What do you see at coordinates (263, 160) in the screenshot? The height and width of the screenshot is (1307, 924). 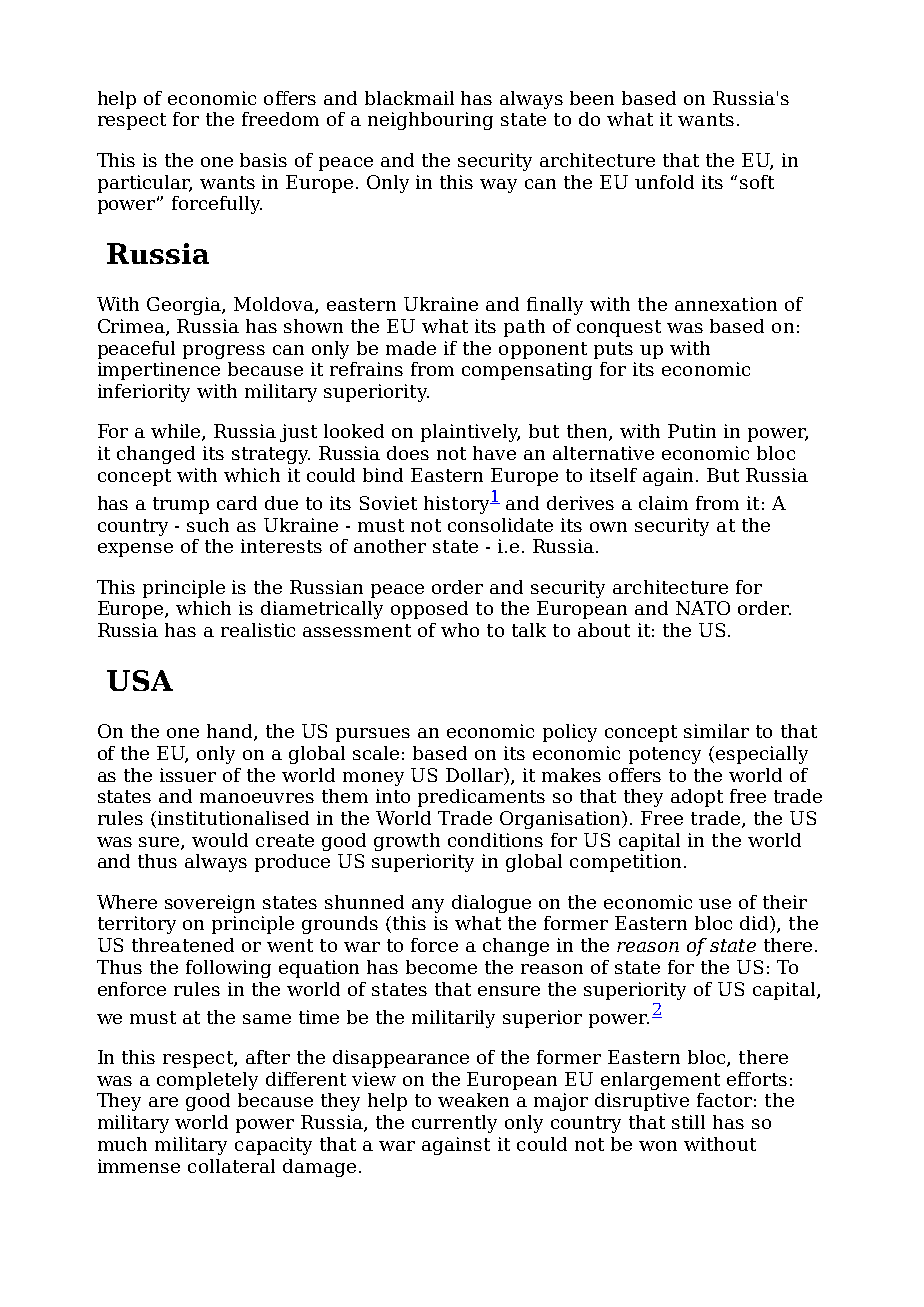 I see `basis` at bounding box center [263, 160].
